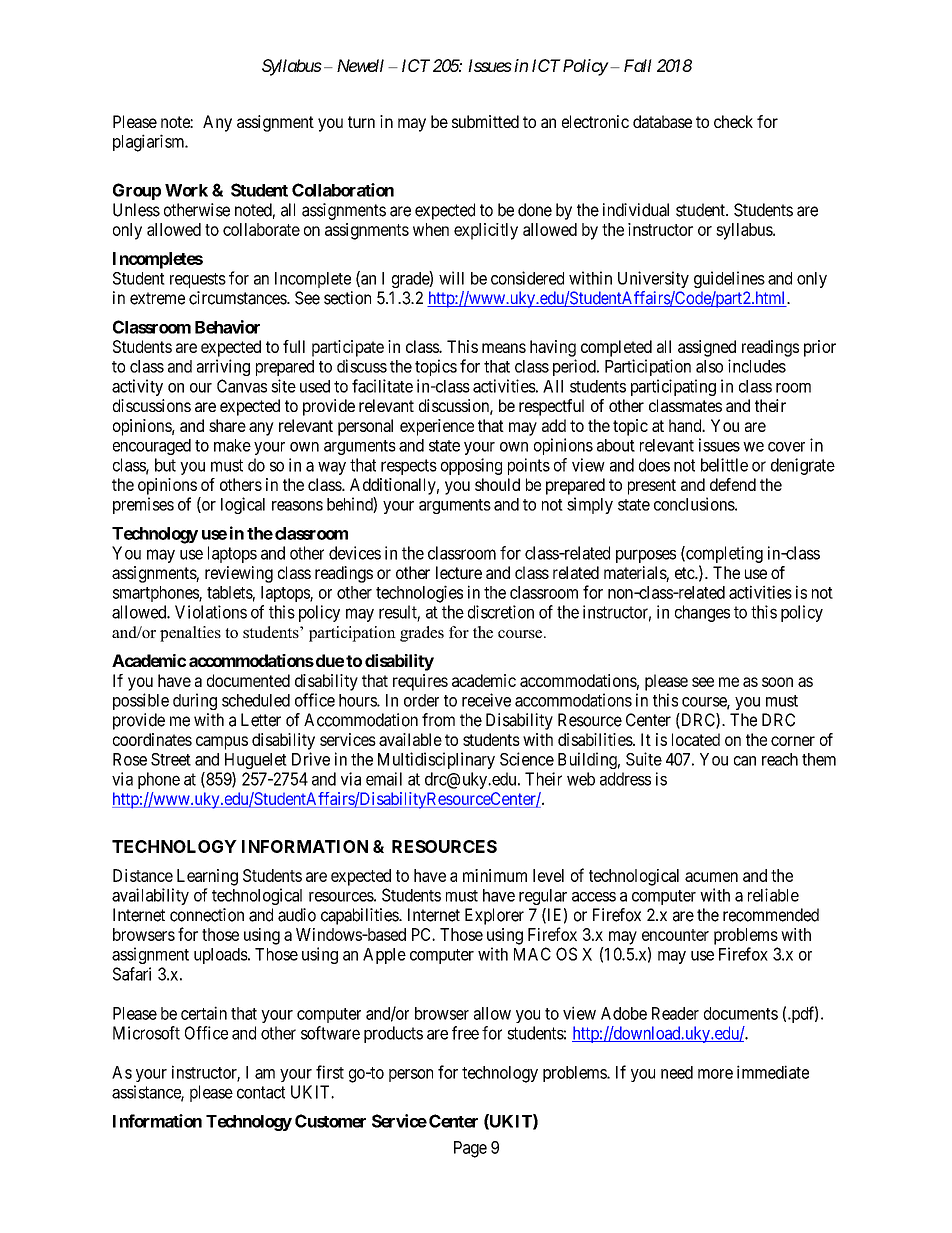  I want to click on plagiarism, so click(150, 143).
